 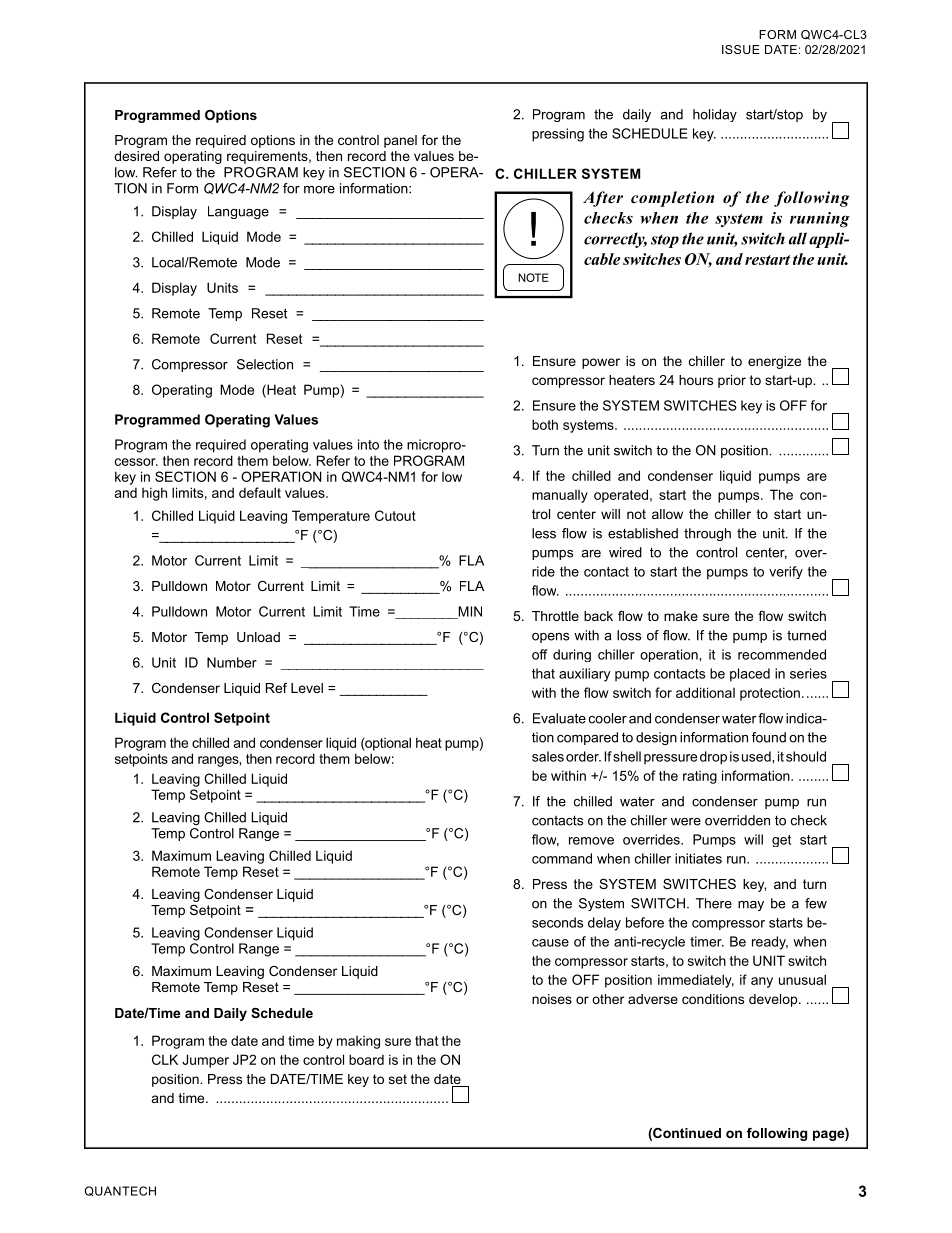 What do you see at coordinates (732, 381) in the screenshot?
I see `prior` at bounding box center [732, 381].
